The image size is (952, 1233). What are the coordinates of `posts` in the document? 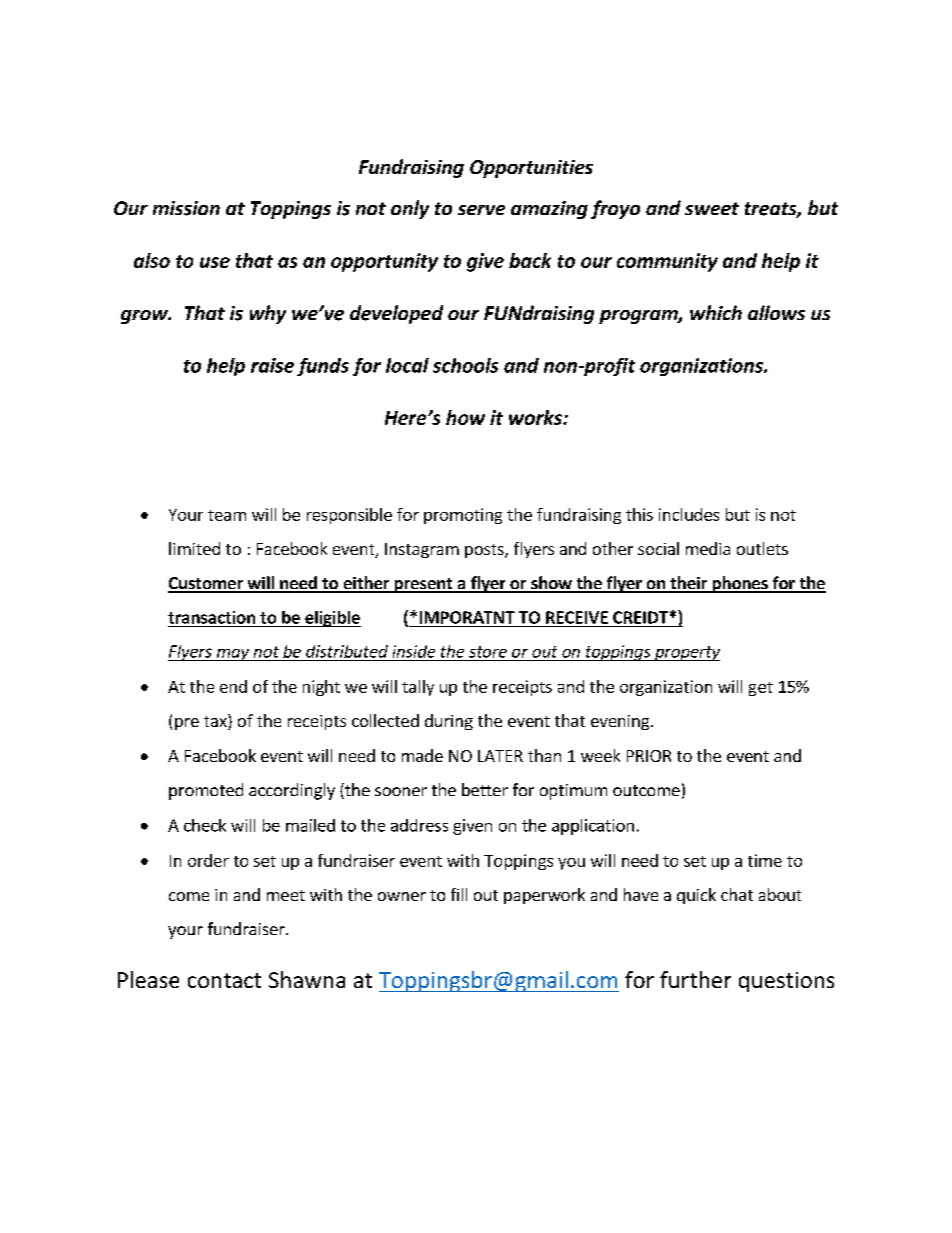 It's located at (485, 551).
